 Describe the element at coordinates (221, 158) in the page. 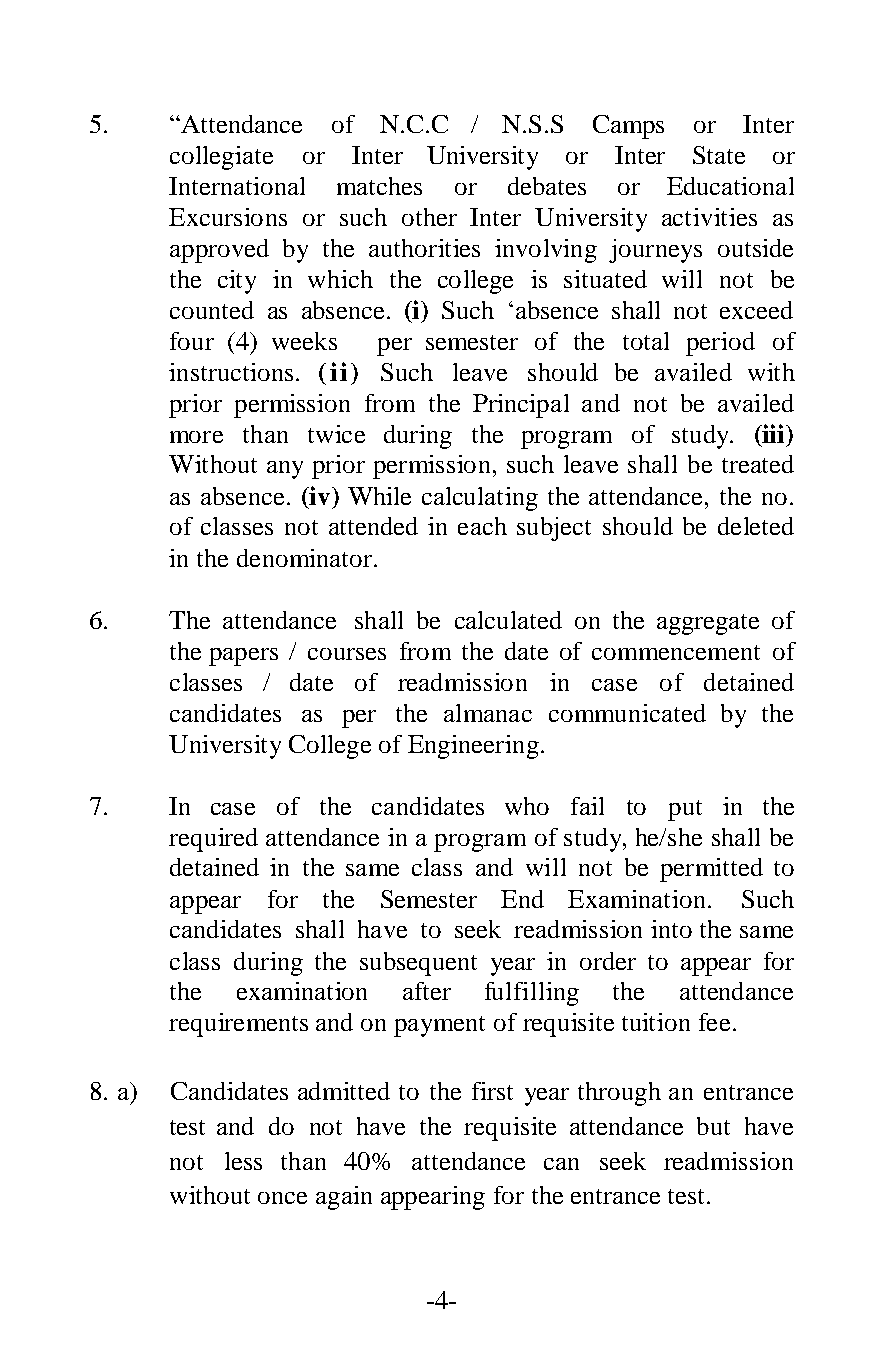

I see `collegiate` at that location.
